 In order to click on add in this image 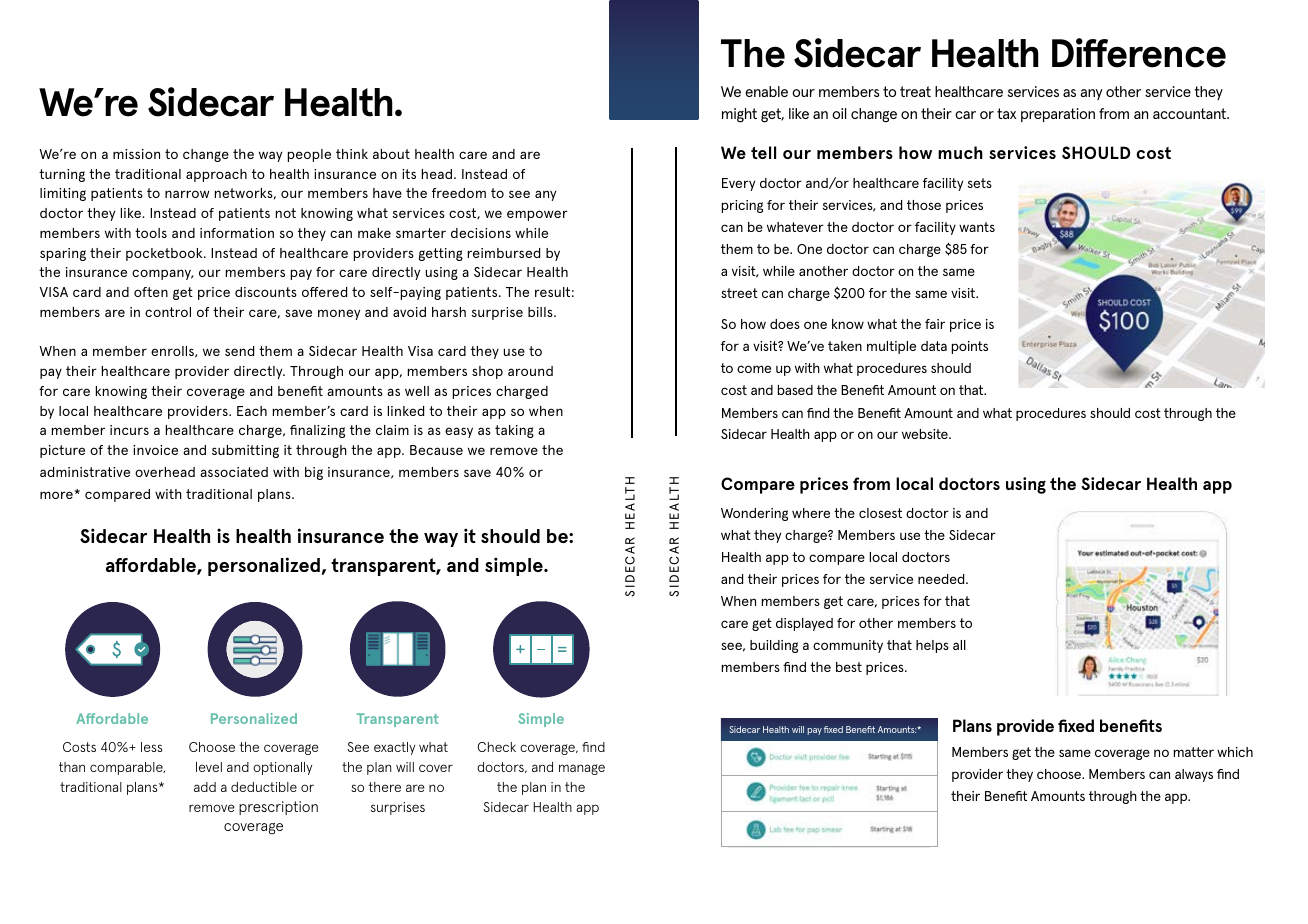, I will do `click(205, 787)`.
